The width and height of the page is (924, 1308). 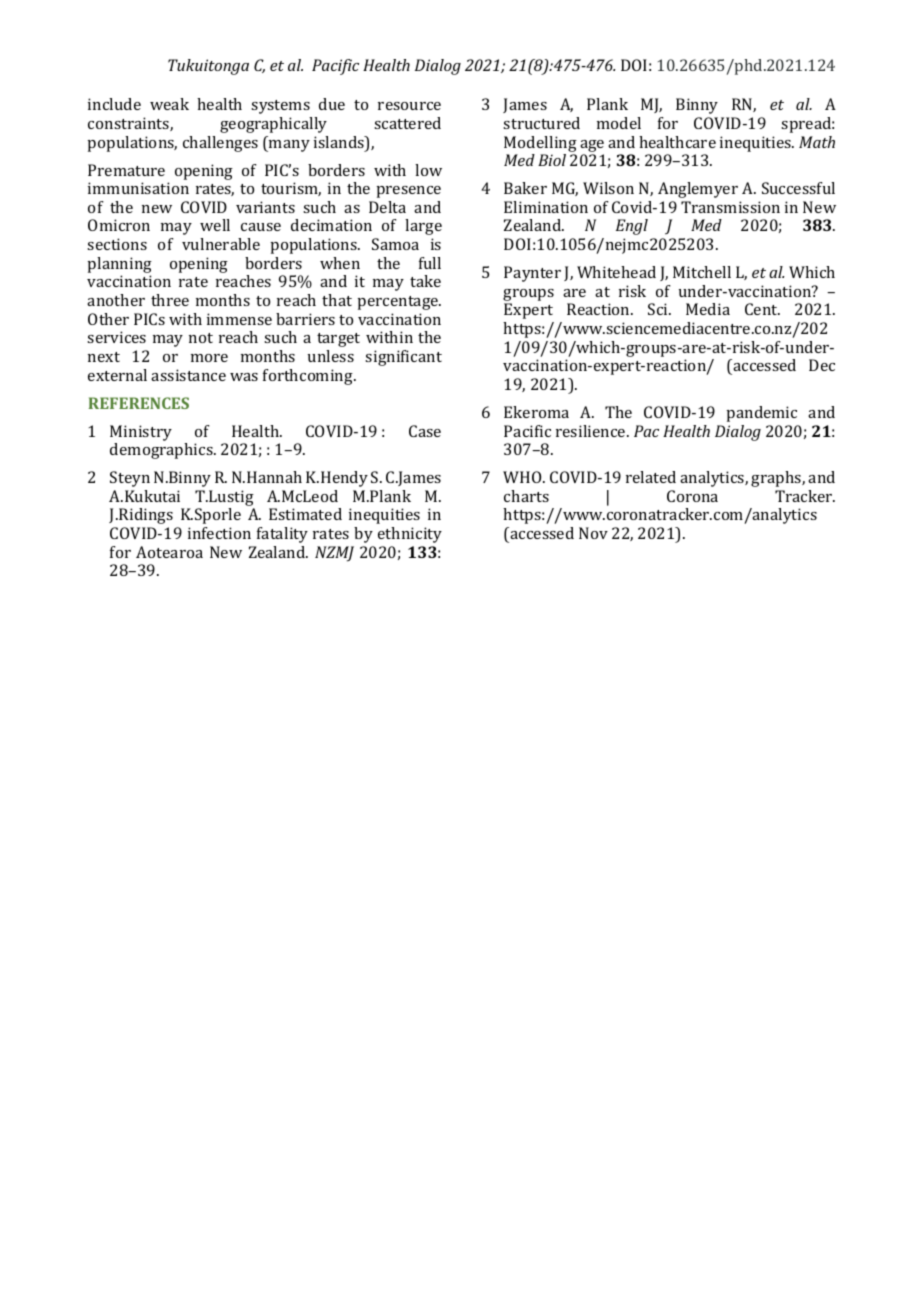 I want to click on Mitchell, so click(x=702, y=272).
